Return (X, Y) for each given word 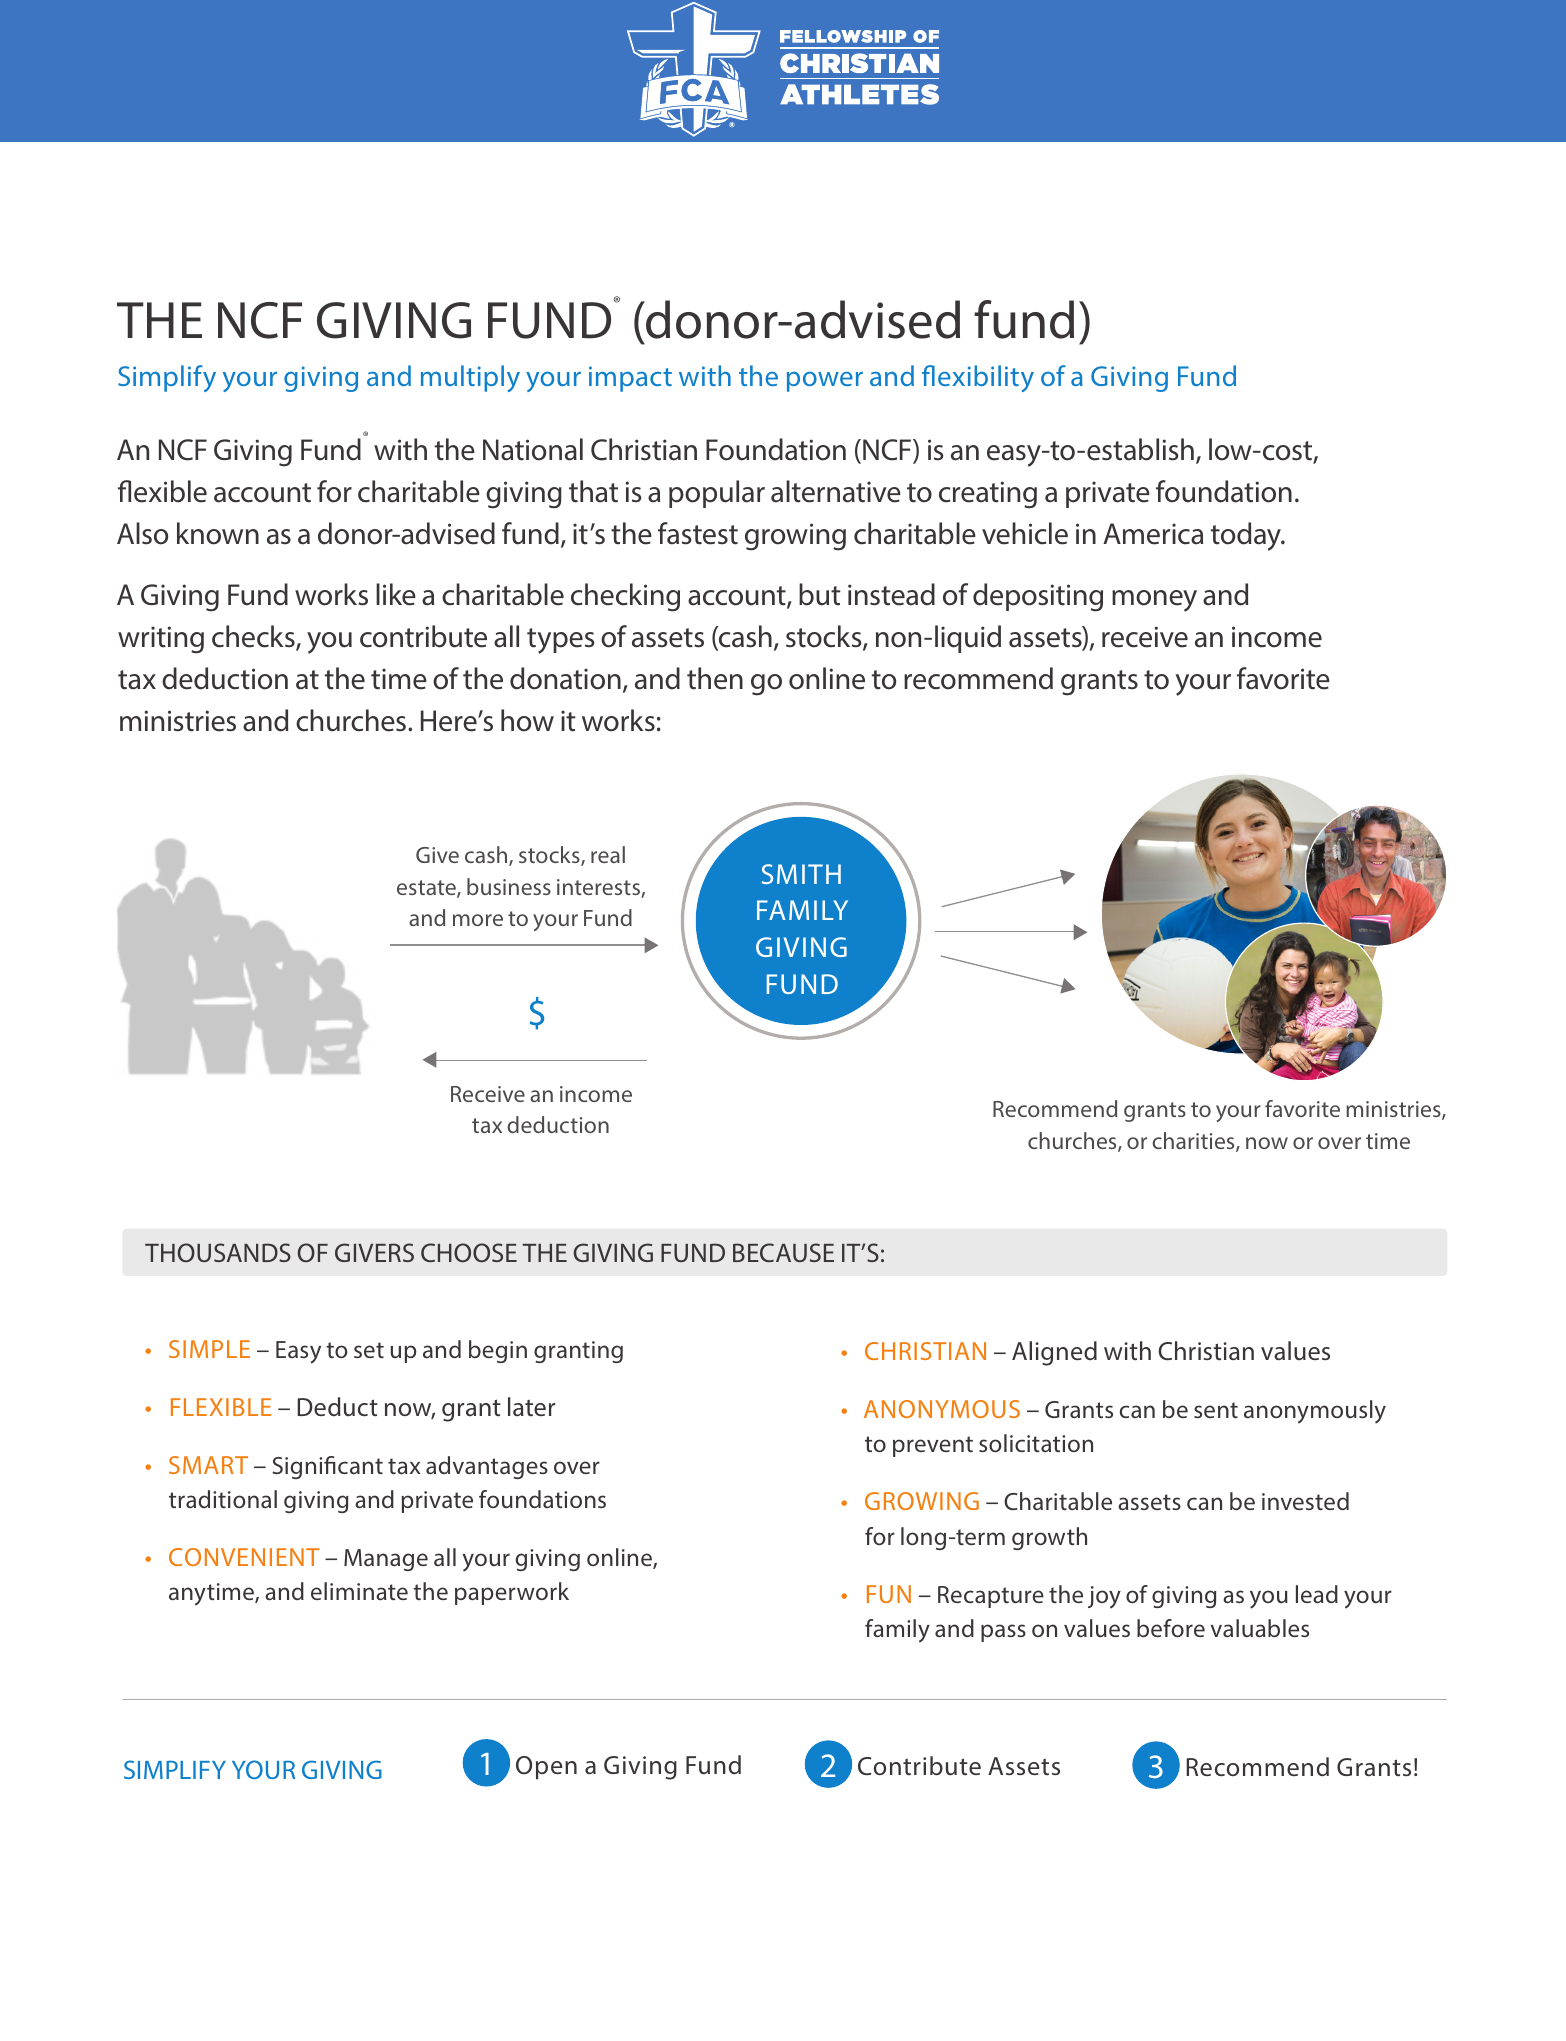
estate (427, 889)
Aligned (1054, 1353)
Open (546, 1767)
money (1154, 601)
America (1153, 534)
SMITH (801, 874)
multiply (470, 378)
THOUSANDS (218, 1252)
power (825, 382)
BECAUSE (783, 1252)
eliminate (359, 1591)
